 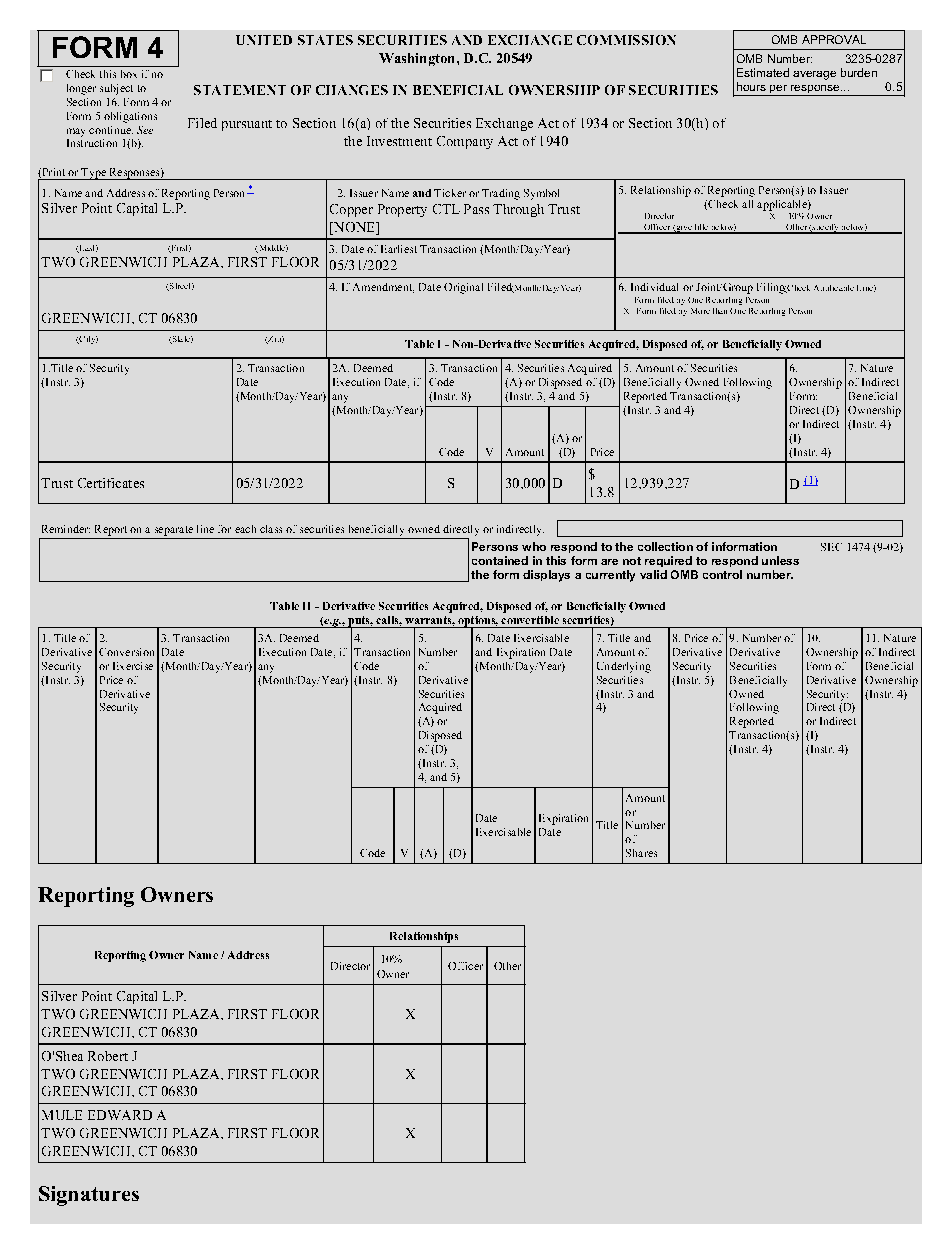 I want to click on Washington, so click(x=418, y=59).
